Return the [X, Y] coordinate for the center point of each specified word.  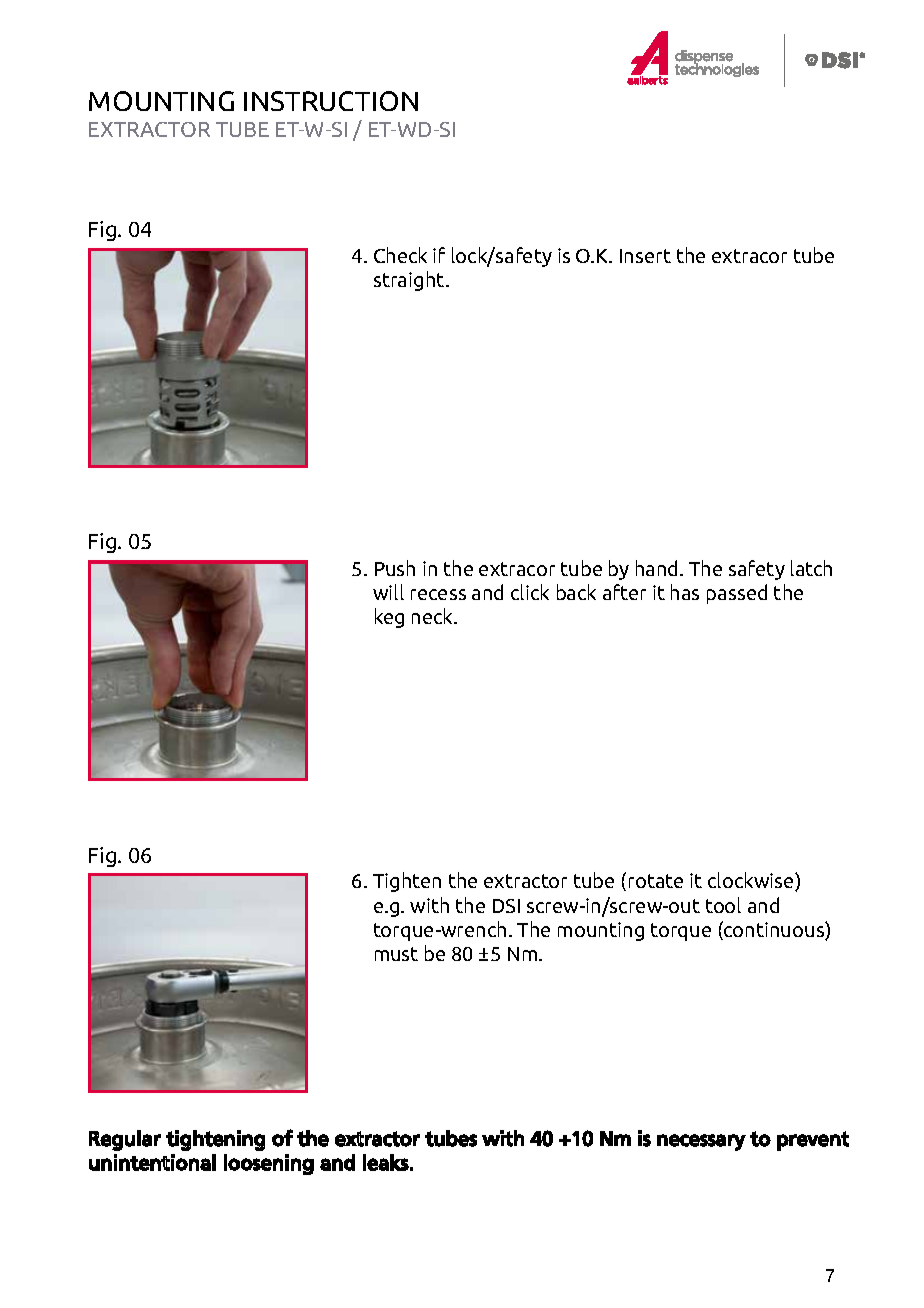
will [388, 592]
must [396, 954]
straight [410, 281]
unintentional [152, 1162]
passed [737, 594]
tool [723, 905]
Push [395, 568]
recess [438, 594]
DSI [506, 906]
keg [389, 618]
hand [658, 568]
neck [434, 616]
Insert [645, 256]
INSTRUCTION [331, 101]
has [685, 592]
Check [400, 255]
